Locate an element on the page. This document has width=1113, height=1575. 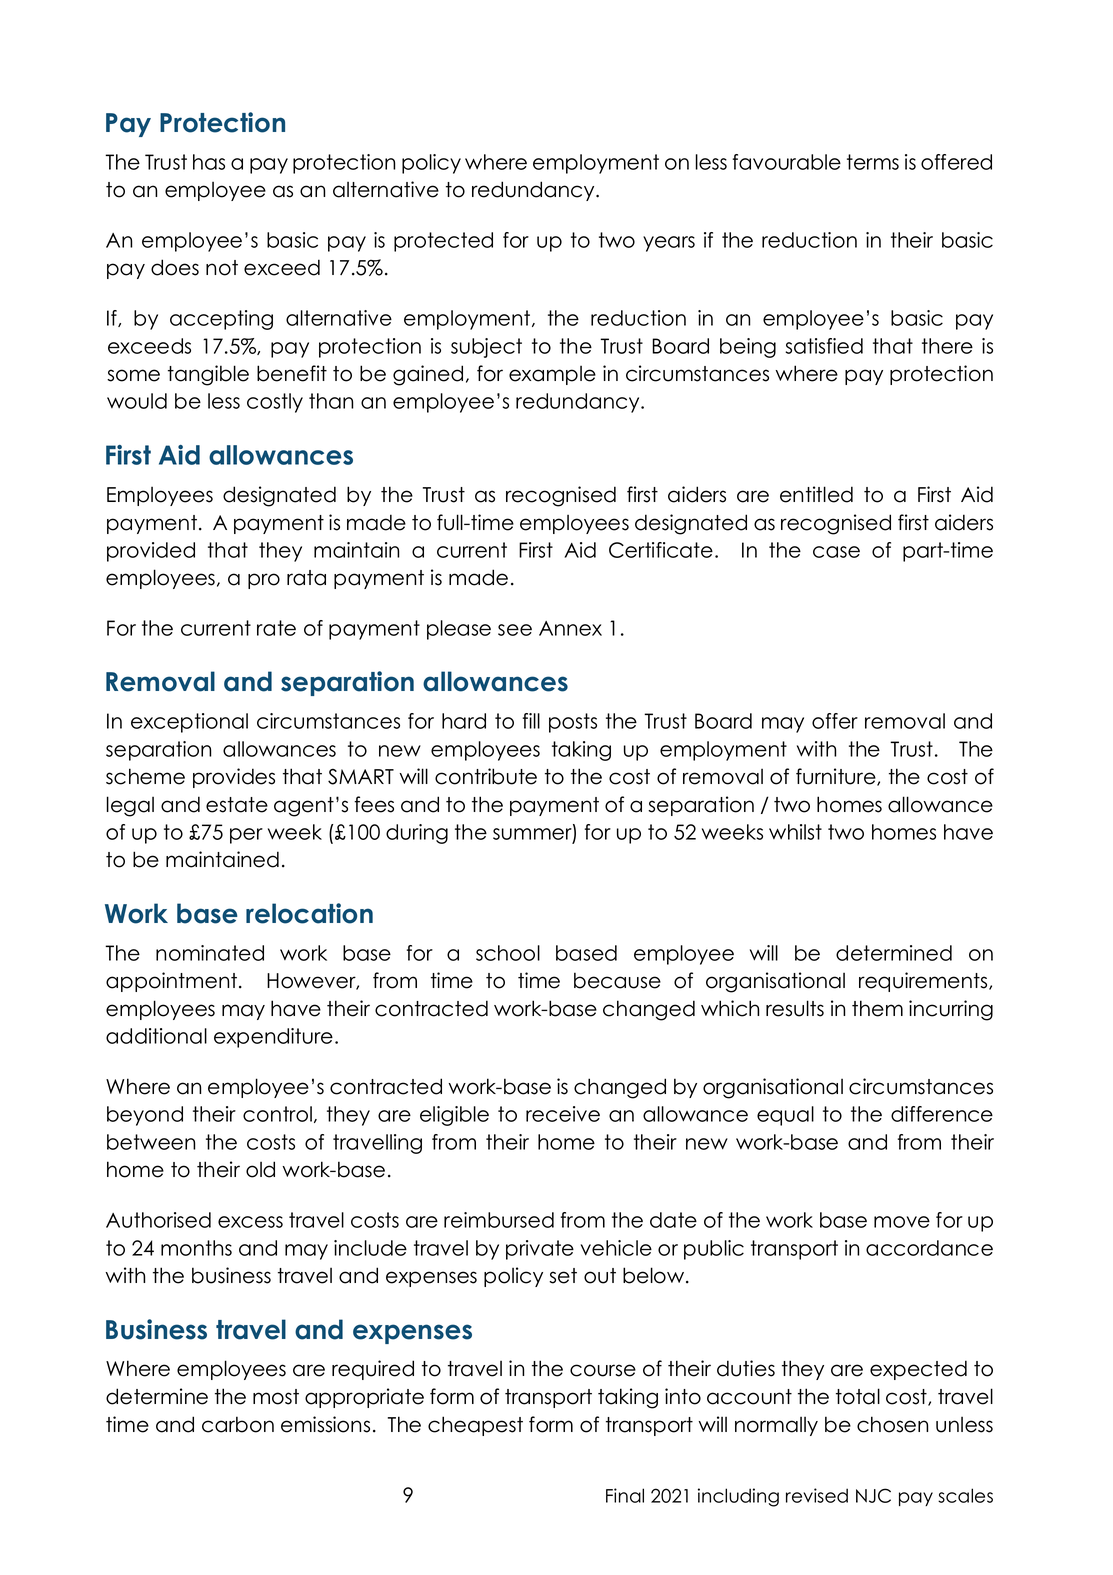
has is located at coordinates (209, 162).
